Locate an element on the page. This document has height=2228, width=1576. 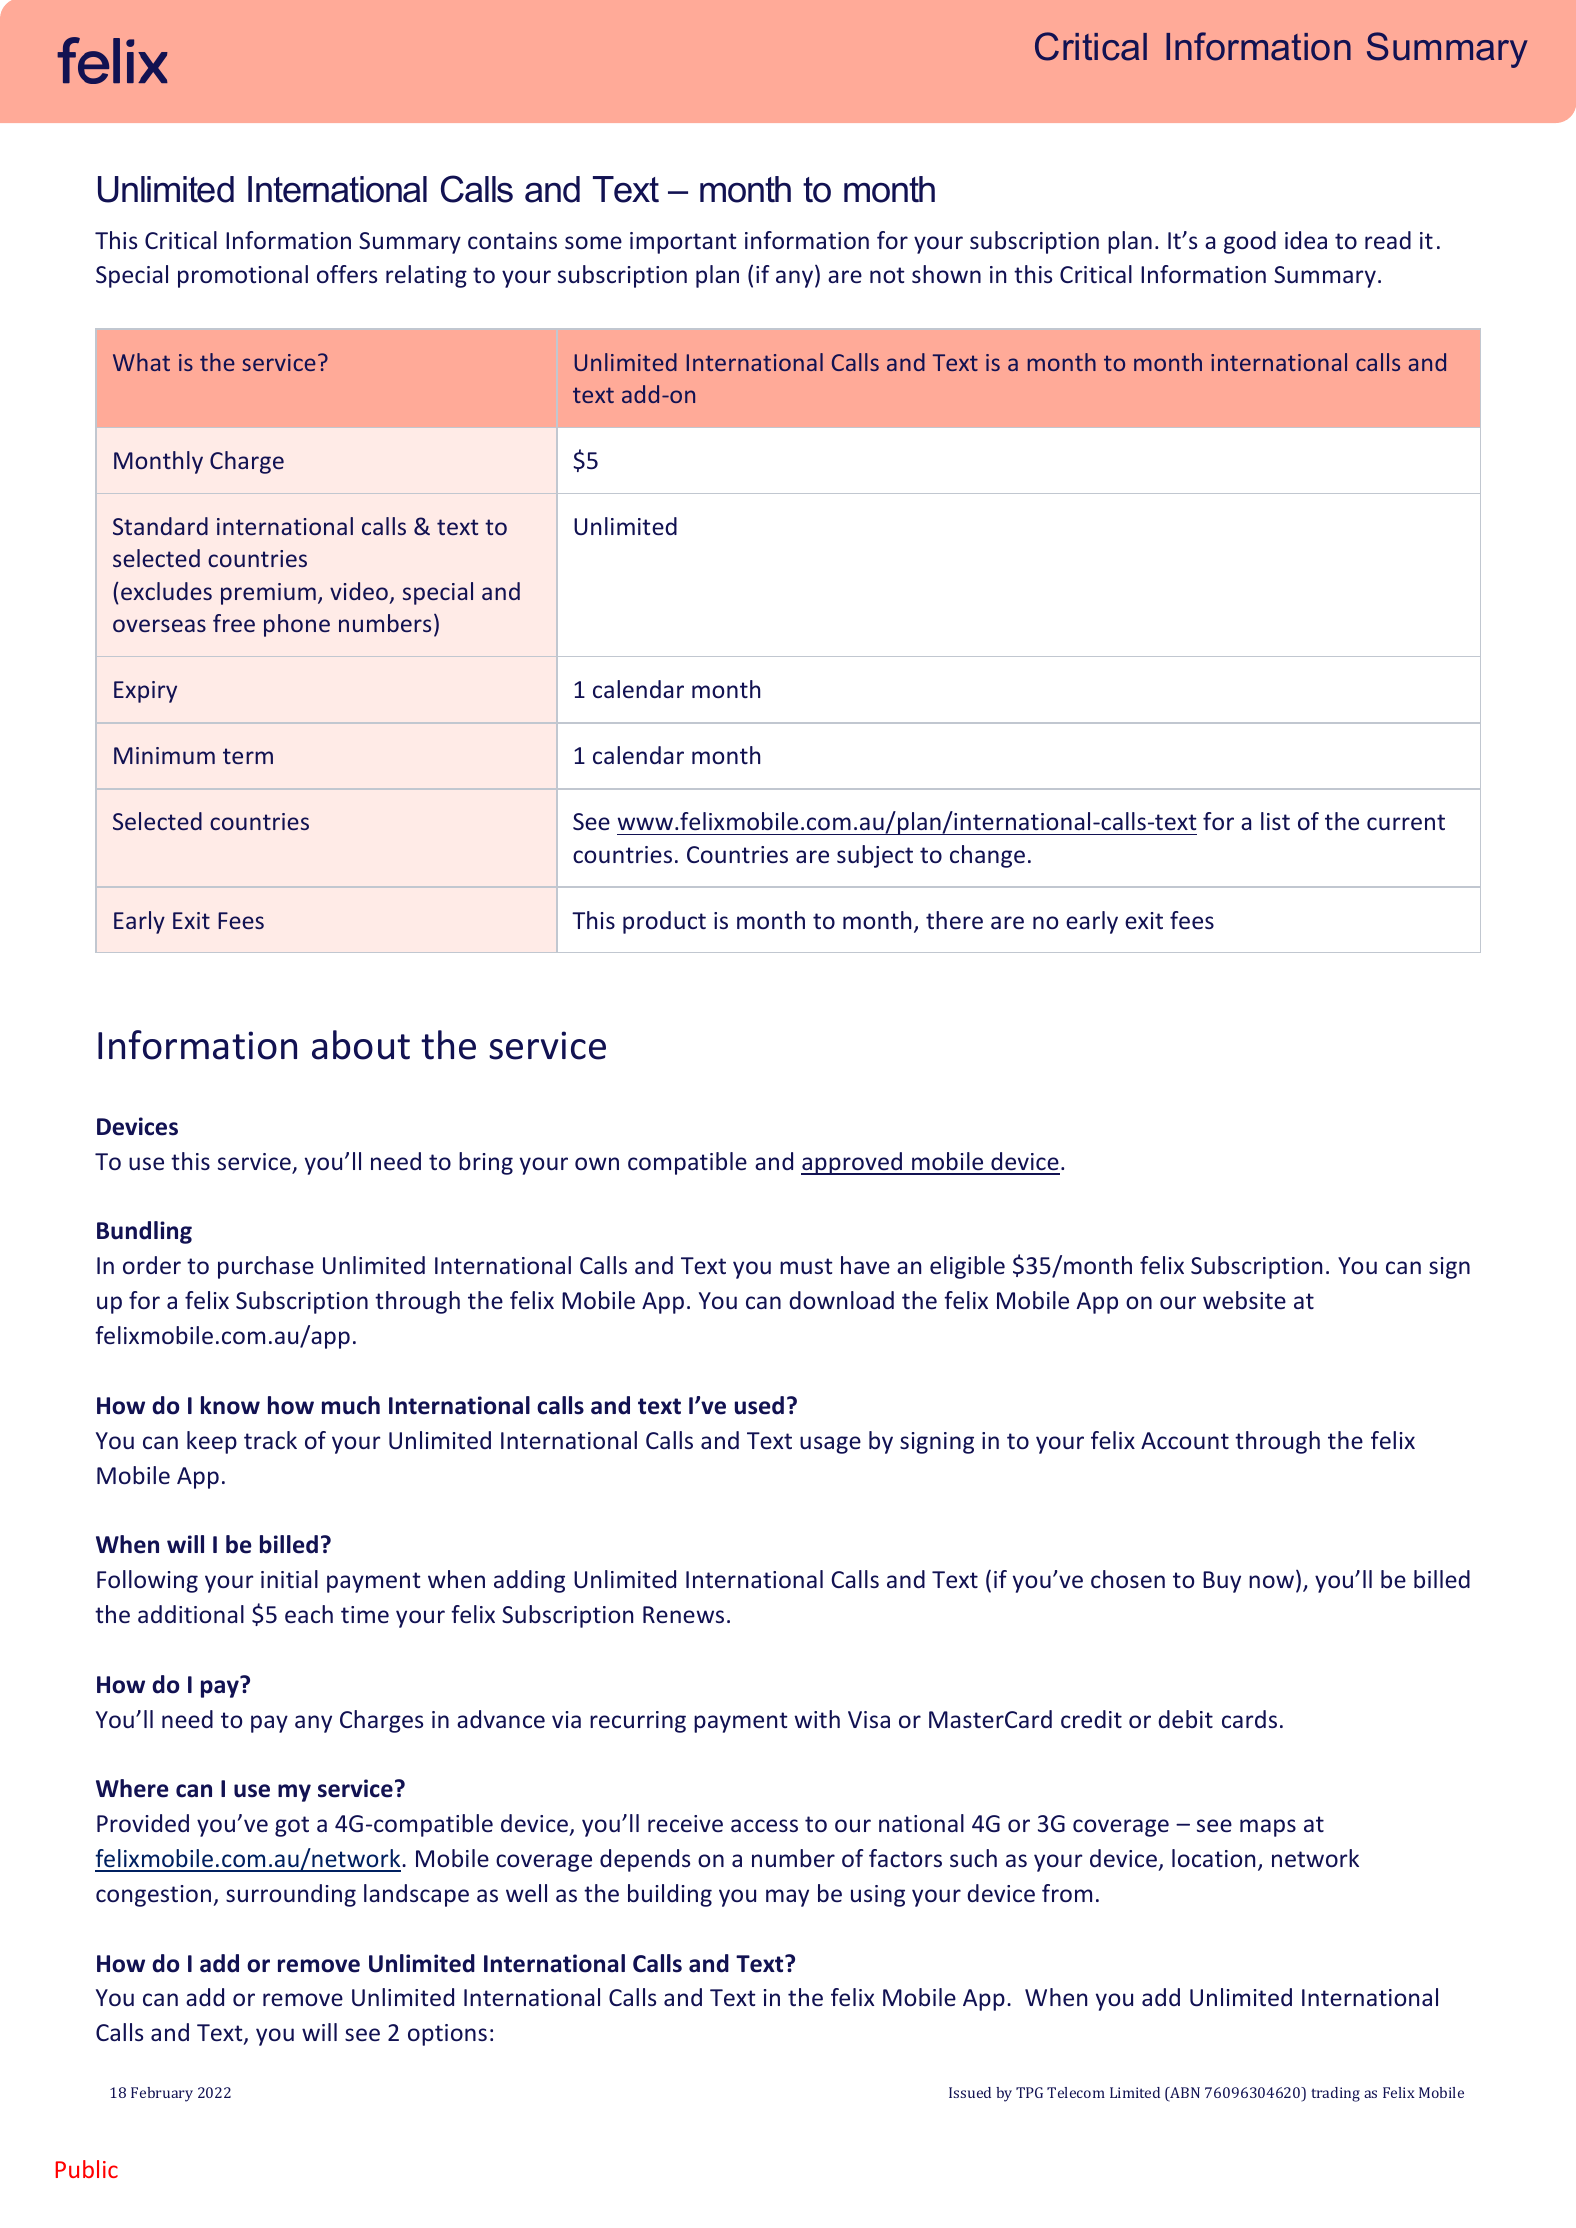
free is located at coordinates (234, 623).
